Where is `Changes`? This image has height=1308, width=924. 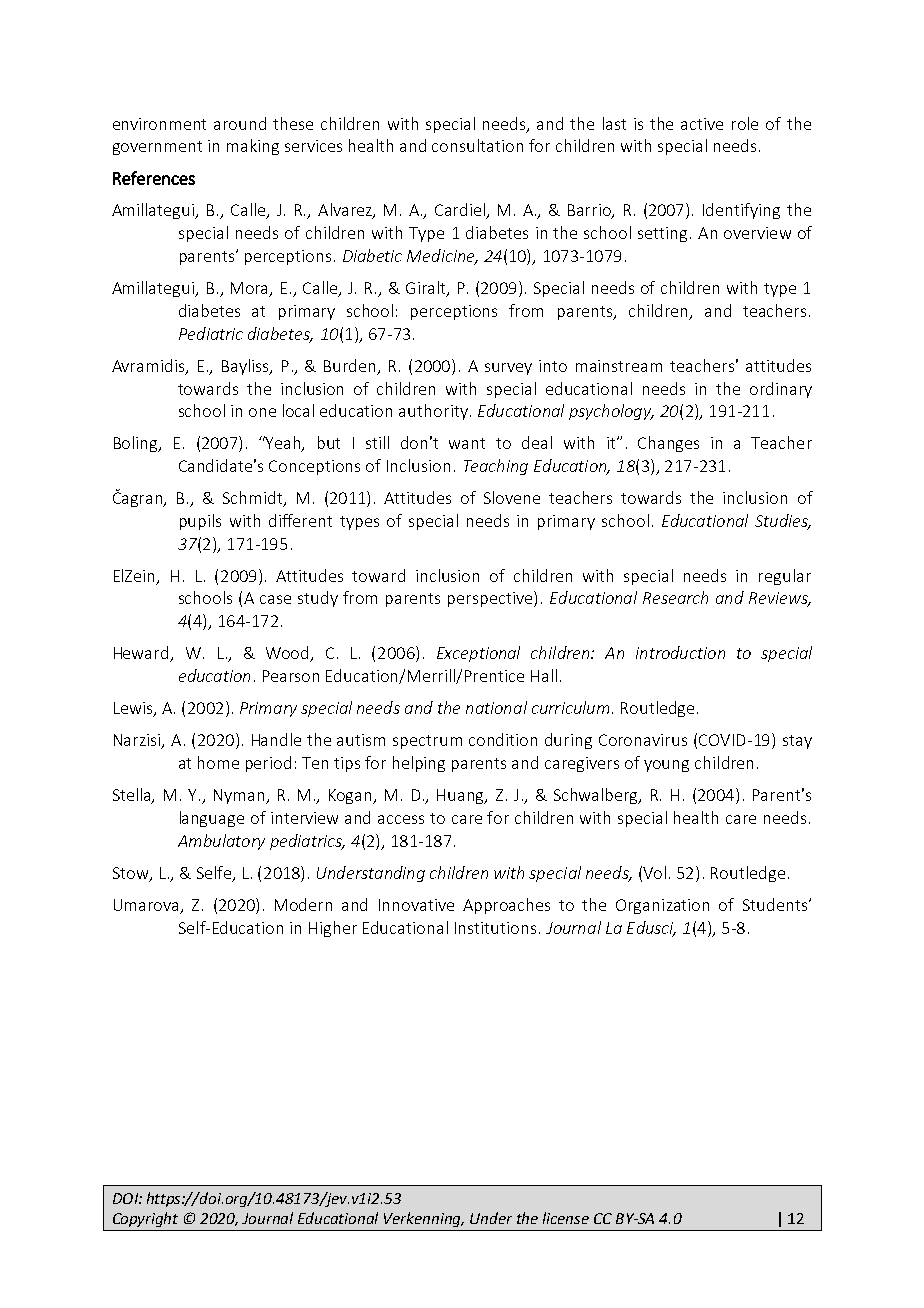 Changes is located at coordinates (668, 444).
